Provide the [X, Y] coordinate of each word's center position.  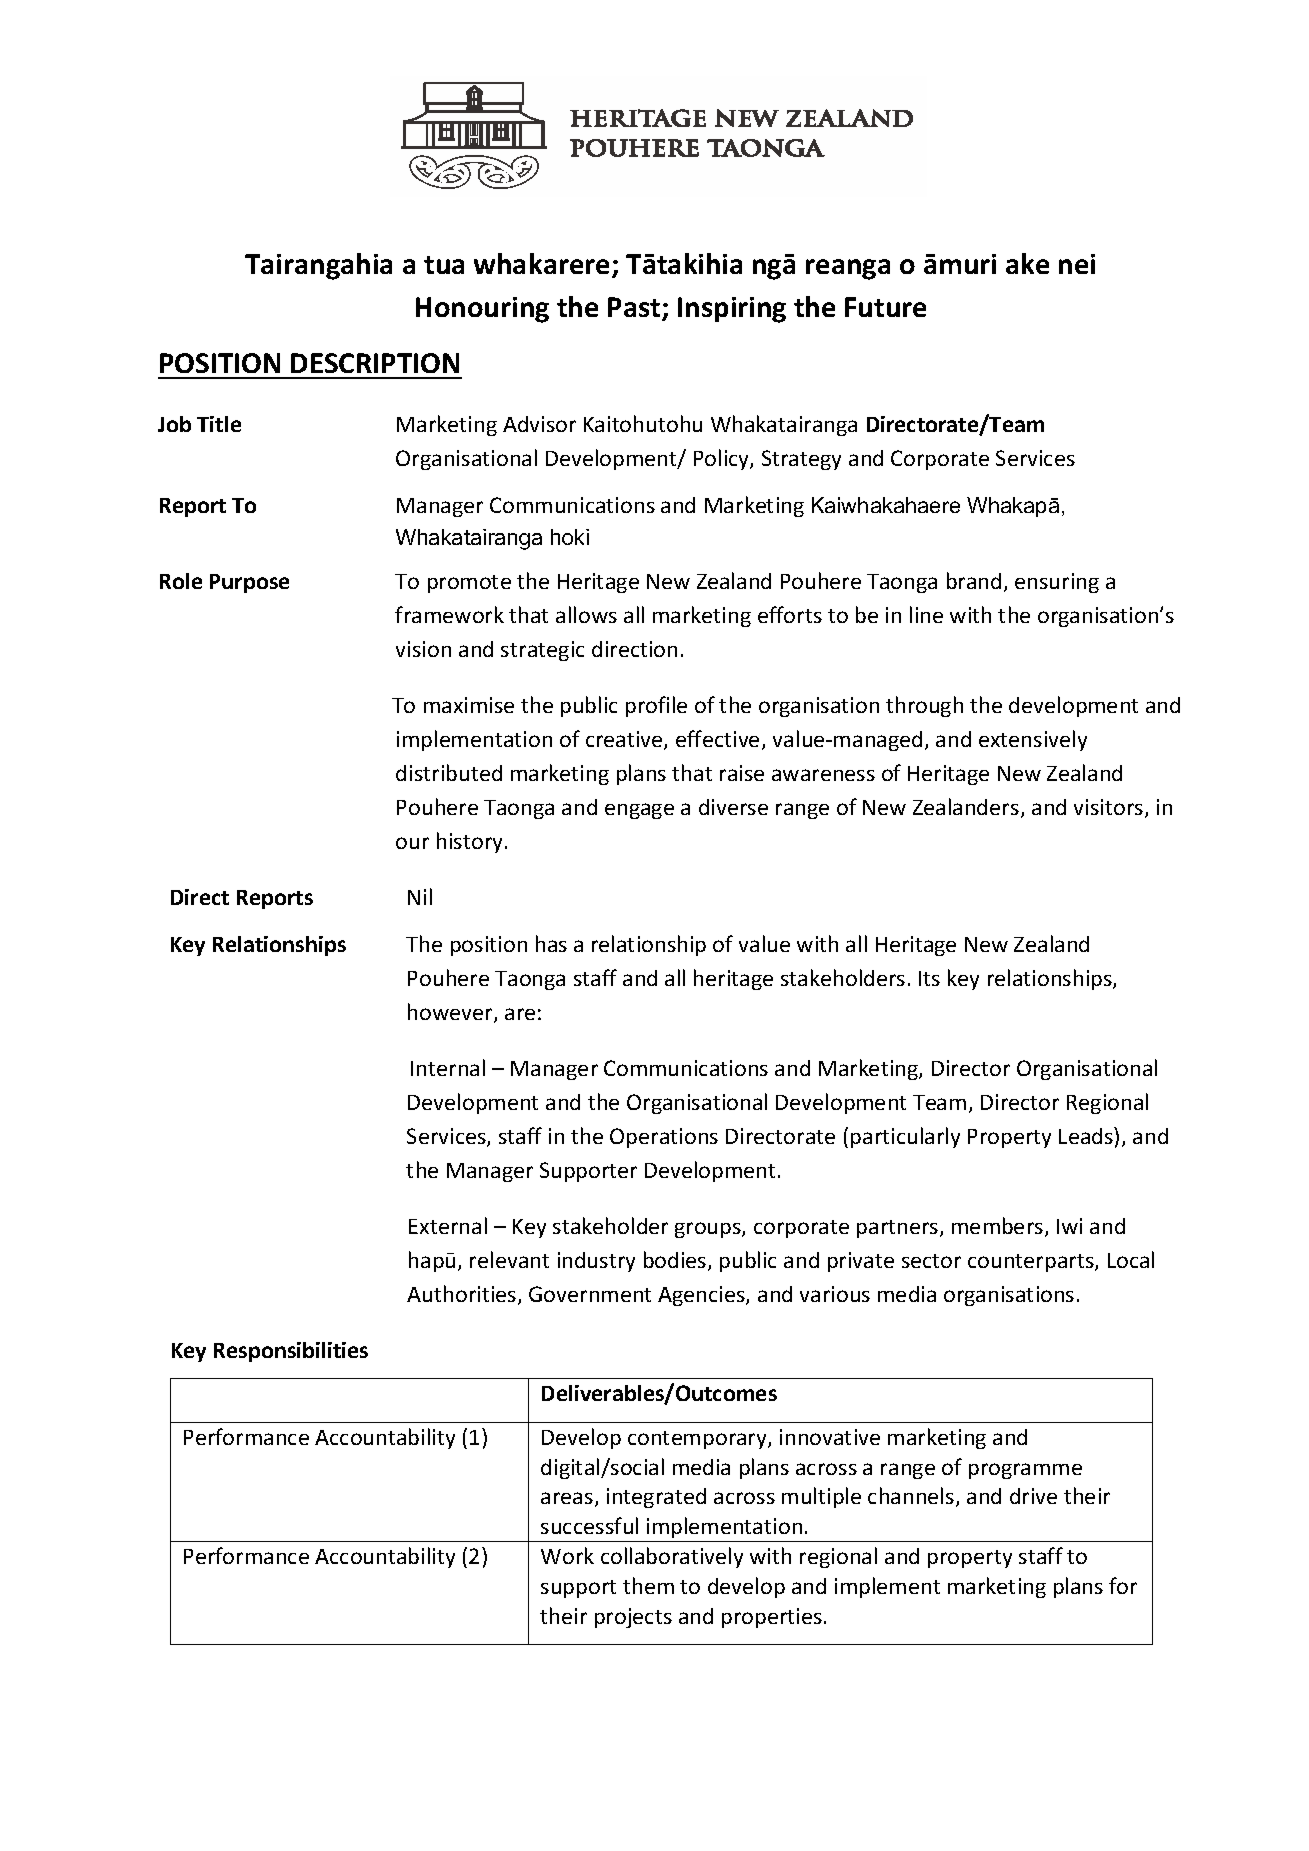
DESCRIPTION [375, 363]
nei [1077, 264]
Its [929, 978]
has [551, 943]
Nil [420, 896]
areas [568, 1499]
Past [635, 308]
